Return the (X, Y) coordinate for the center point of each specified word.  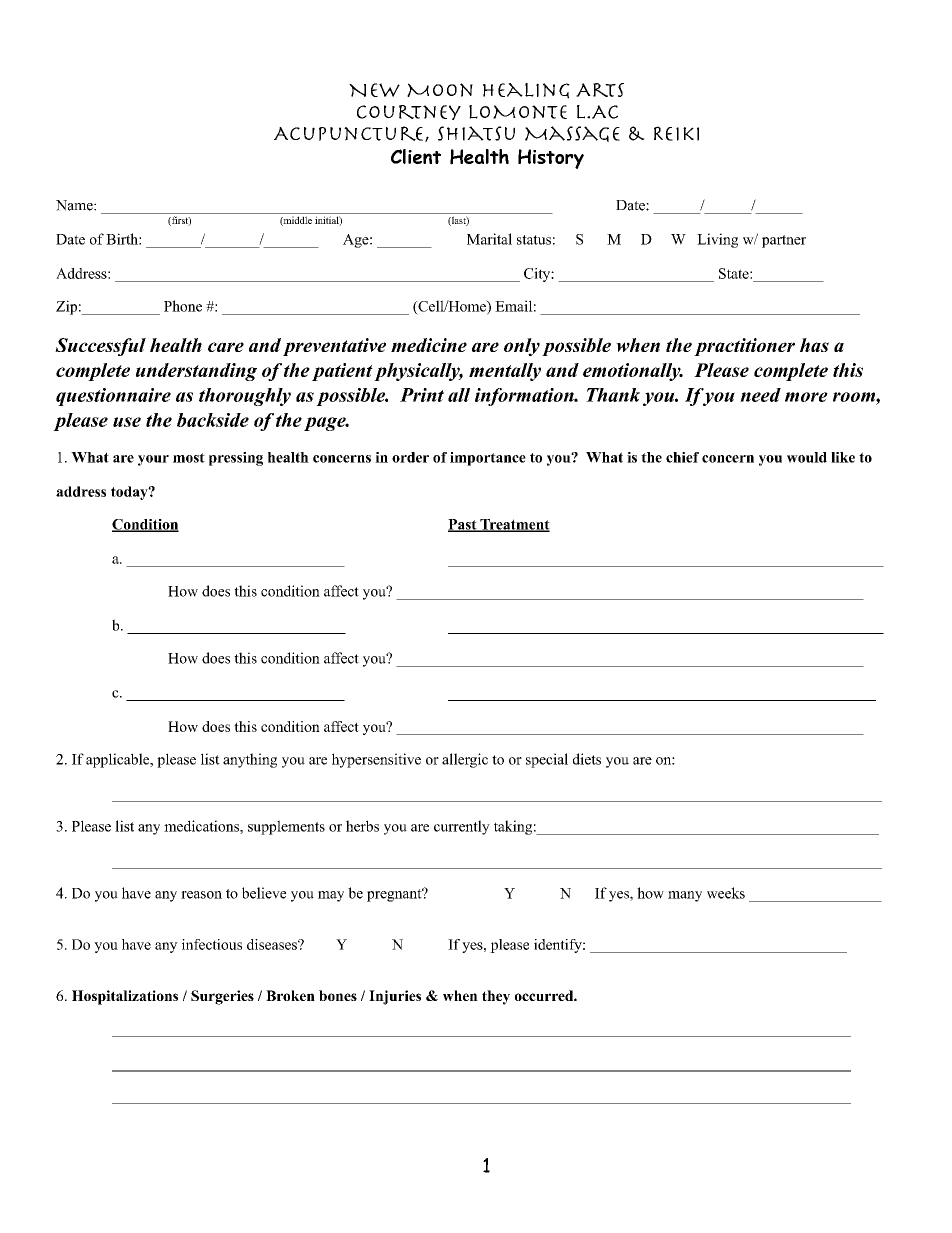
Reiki (676, 133)
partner (784, 241)
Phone (183, 306)
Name (75, 205)
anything (250, 760)
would (807, 457)
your (153, 460)
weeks (726, 893)
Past (463, 525)
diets (587, 759)
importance (488, 459)
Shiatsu (476, 133)
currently (462, 827)
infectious (212, 944)
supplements (286, 827)
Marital (489, 239)
